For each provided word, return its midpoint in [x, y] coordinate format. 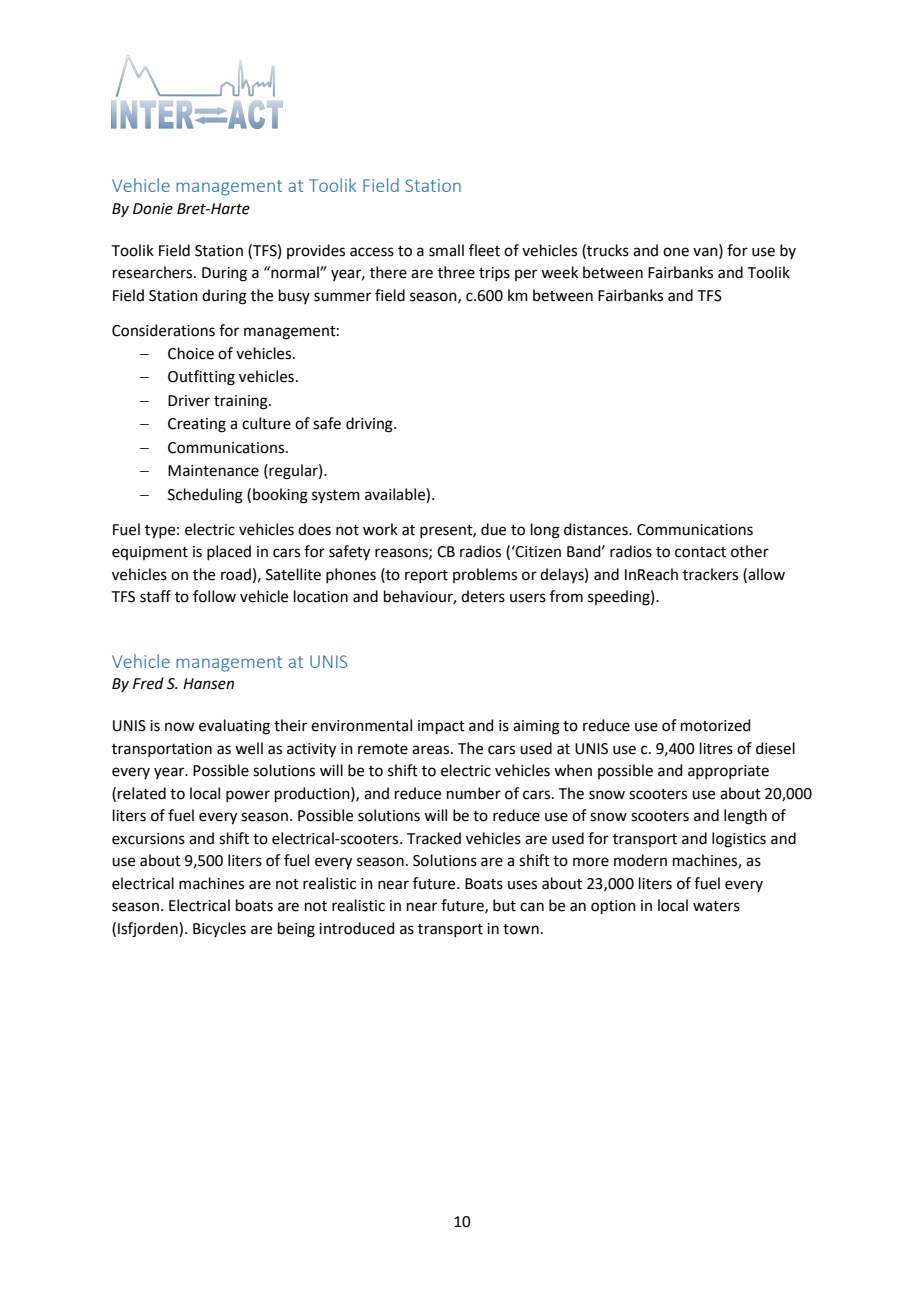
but [504, 905]
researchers [154, 272]
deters [483, 596]
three [456, 272]
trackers [710, 574]
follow [214, 596]
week [559, 272]
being [296, 930]
